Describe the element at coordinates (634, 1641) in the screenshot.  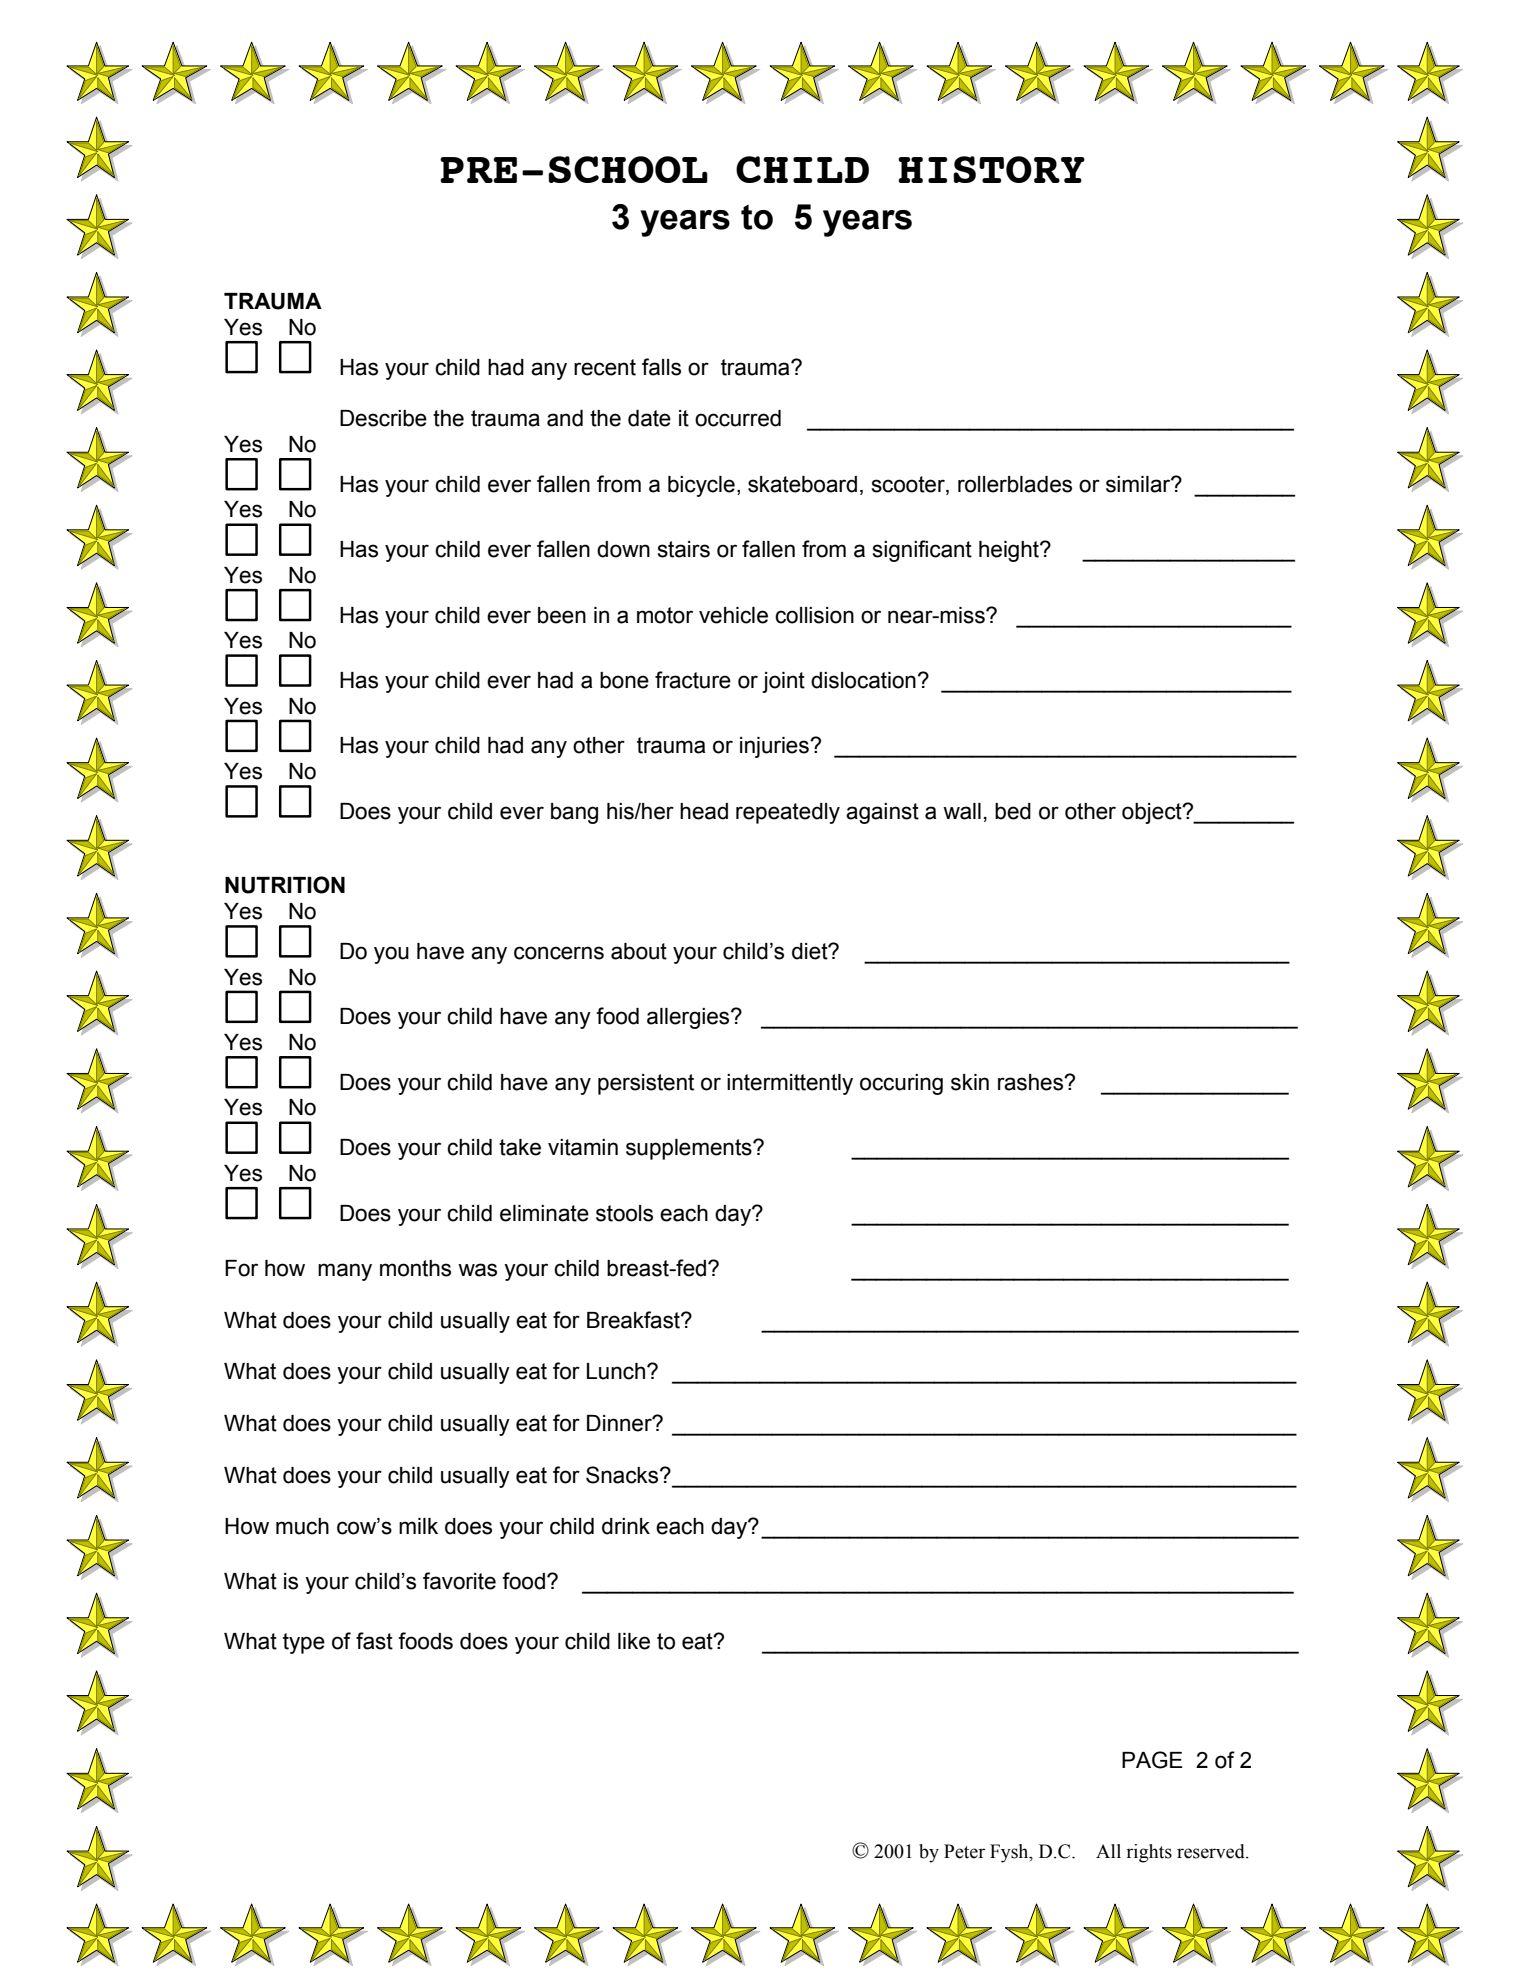
I see `like` at that location.
